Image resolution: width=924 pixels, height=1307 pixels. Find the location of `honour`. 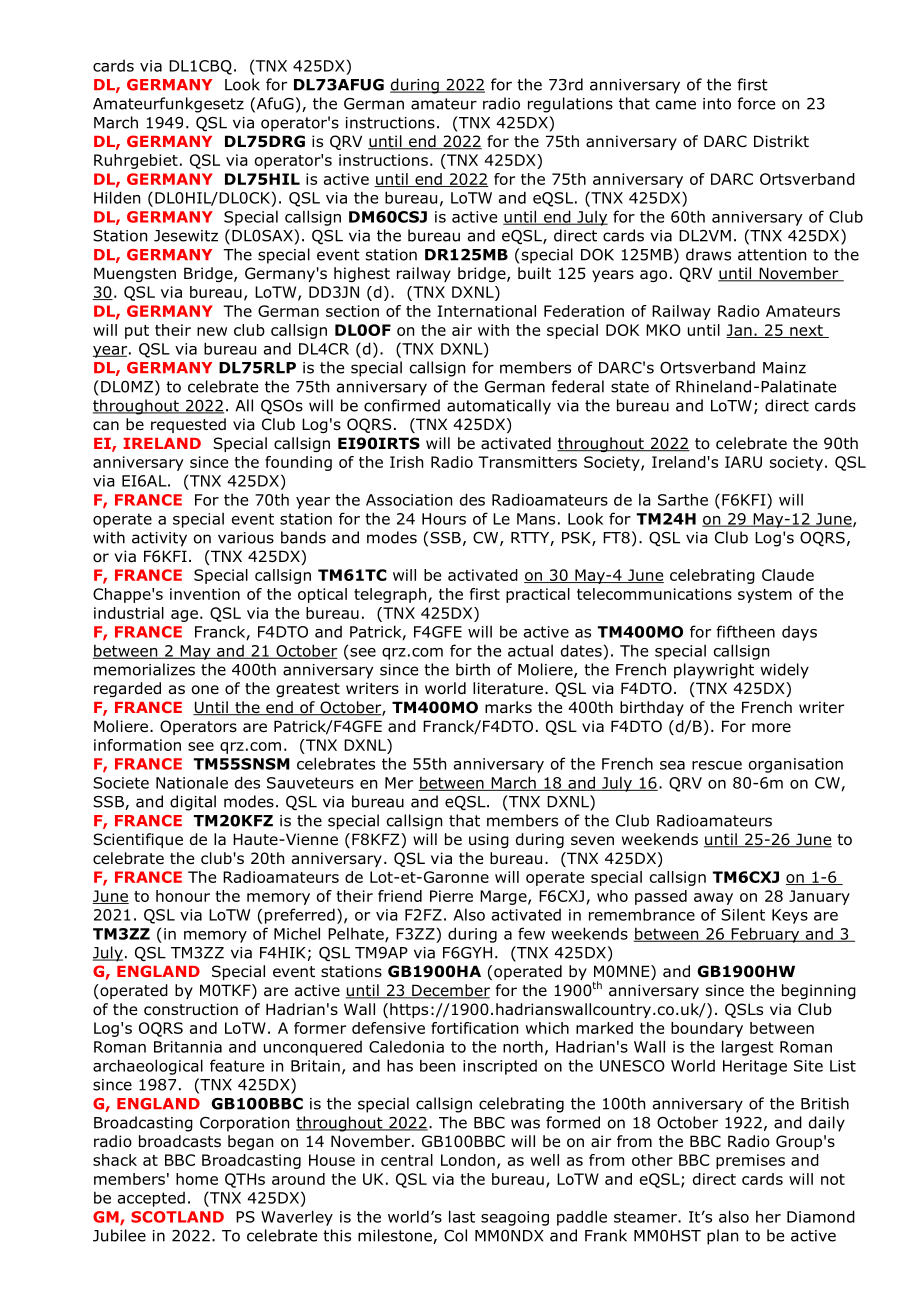

honour is located at coordinates (183, 896).
